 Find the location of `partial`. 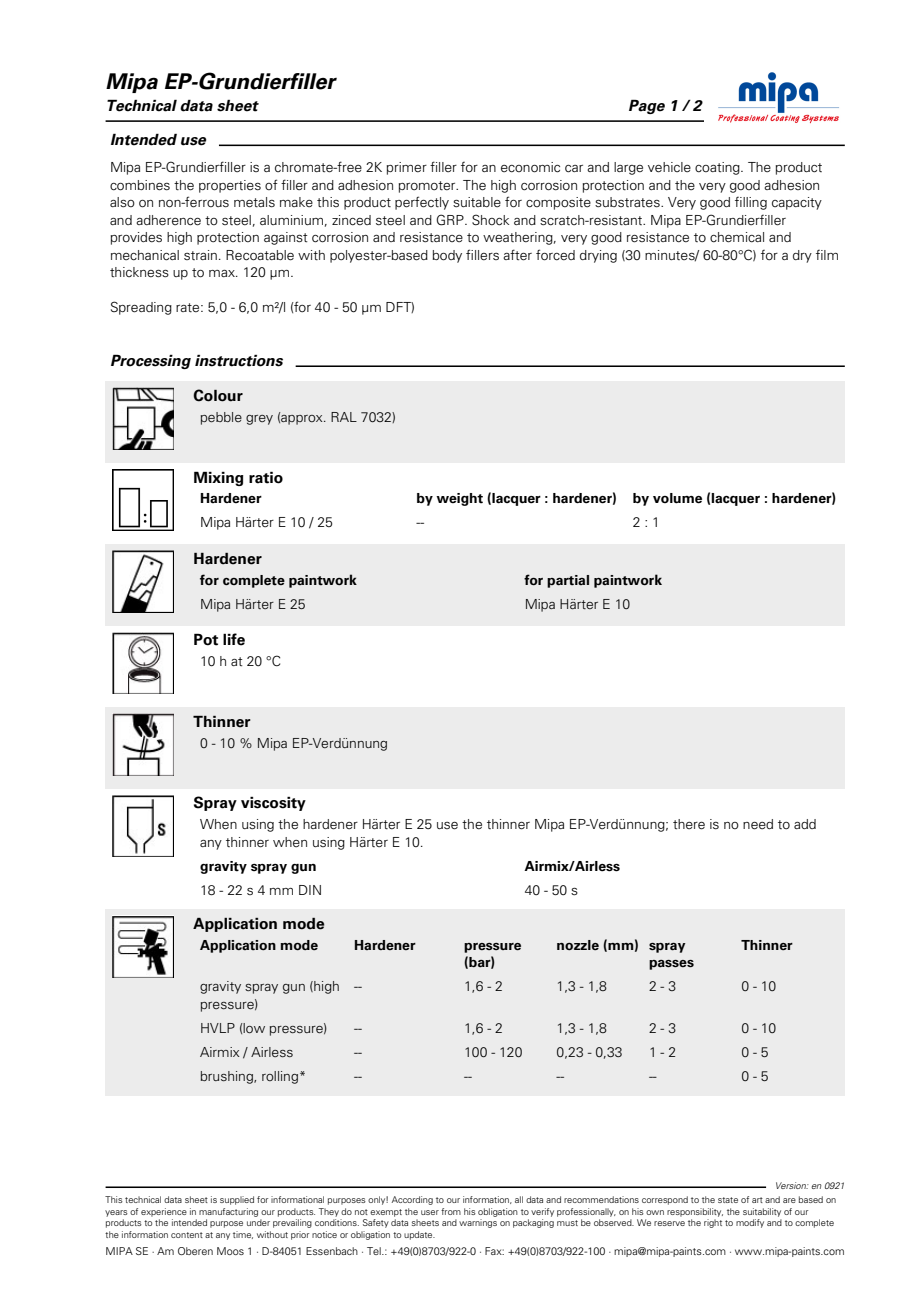

partial is located at coordinates (568, 581).
